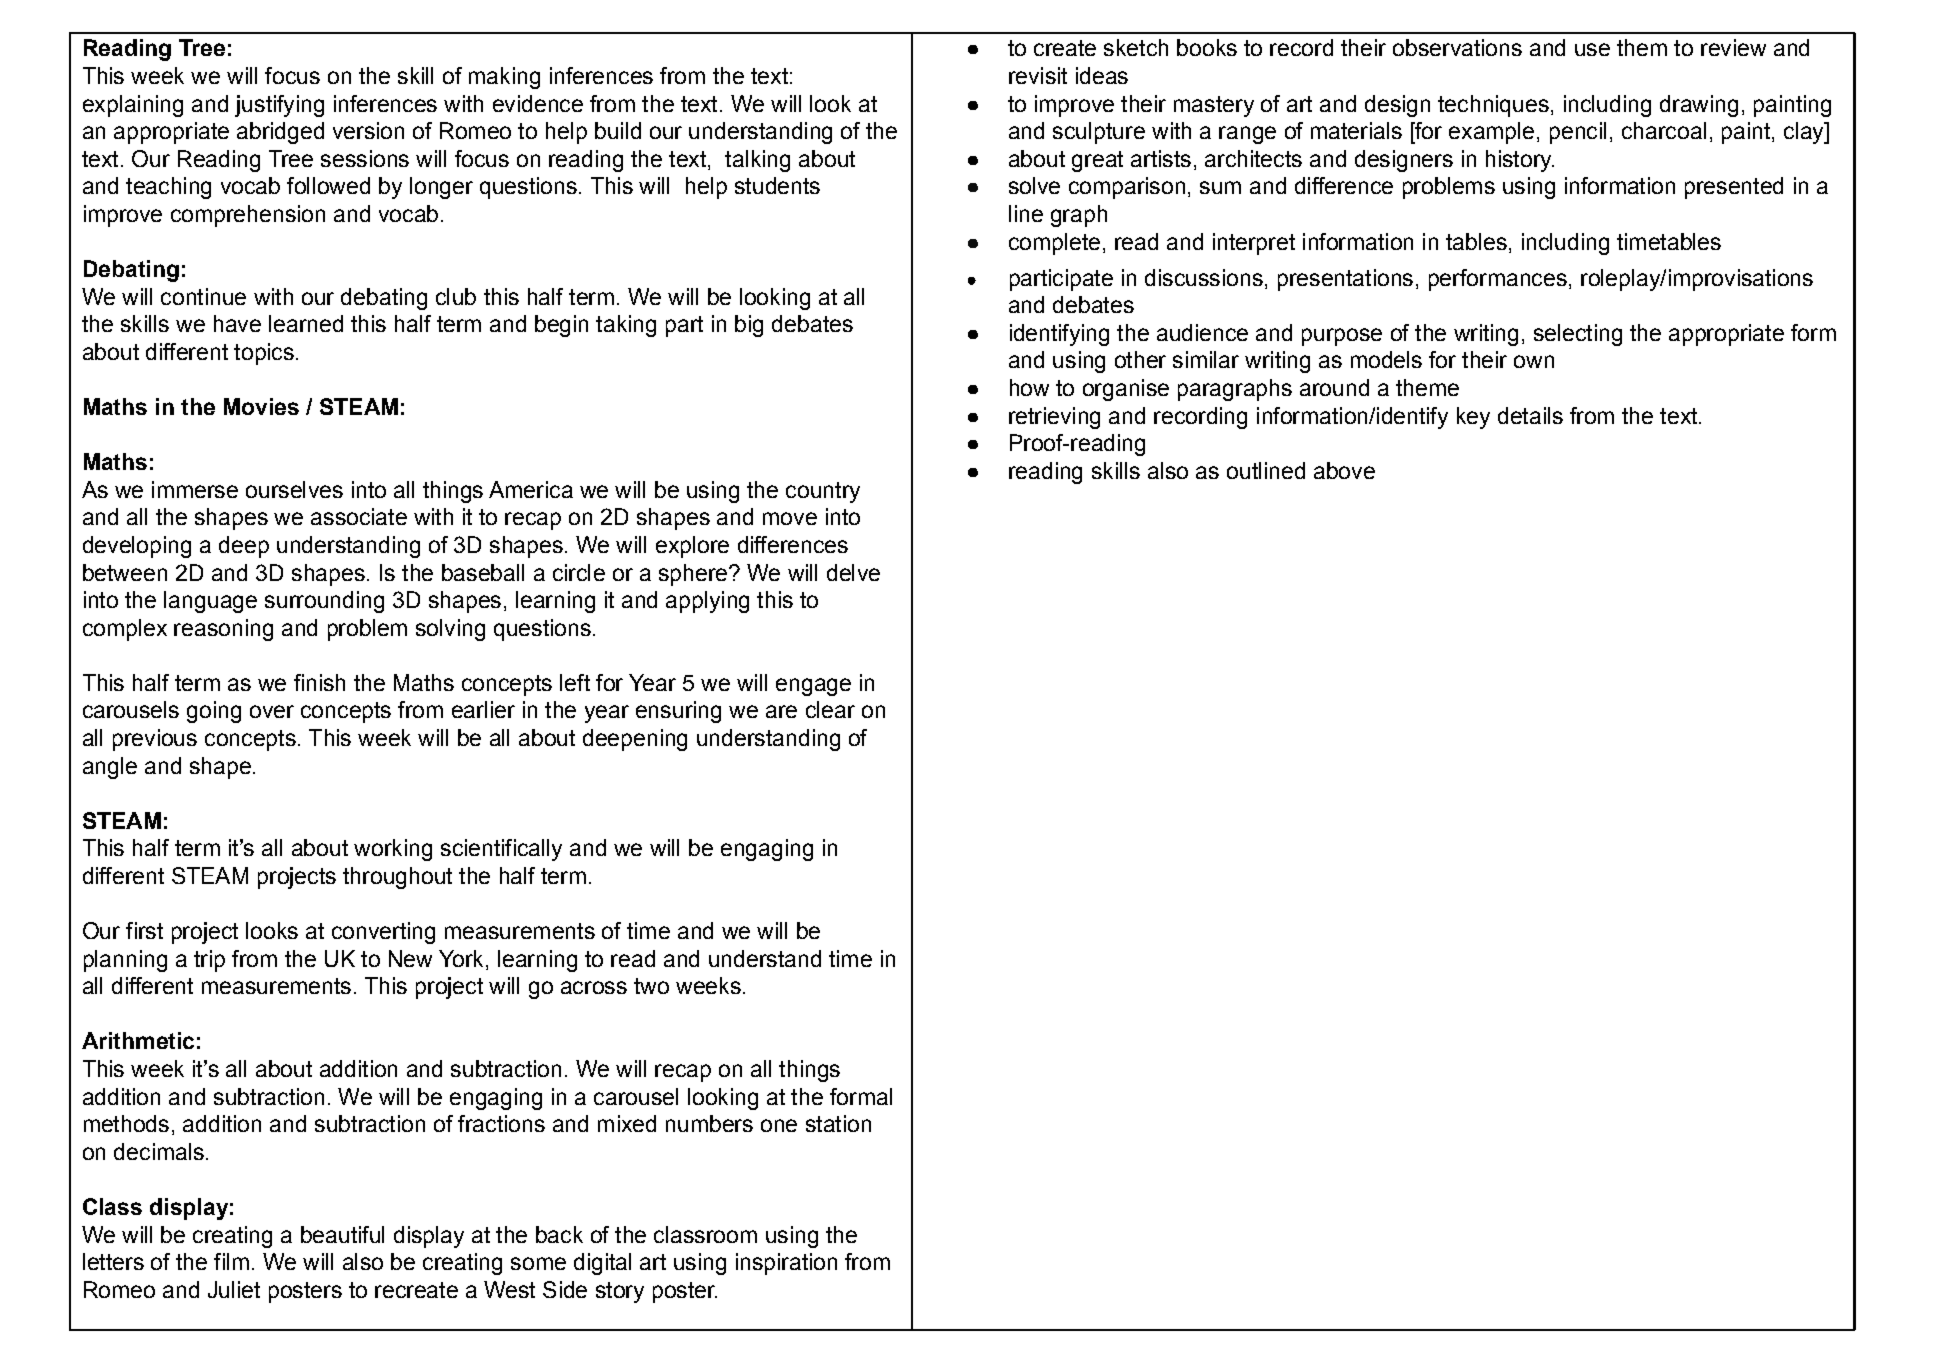 This document has width=1936, height=1370. Describe the element at coordinates (264, 354) in the document. I see `topics` at that location.
